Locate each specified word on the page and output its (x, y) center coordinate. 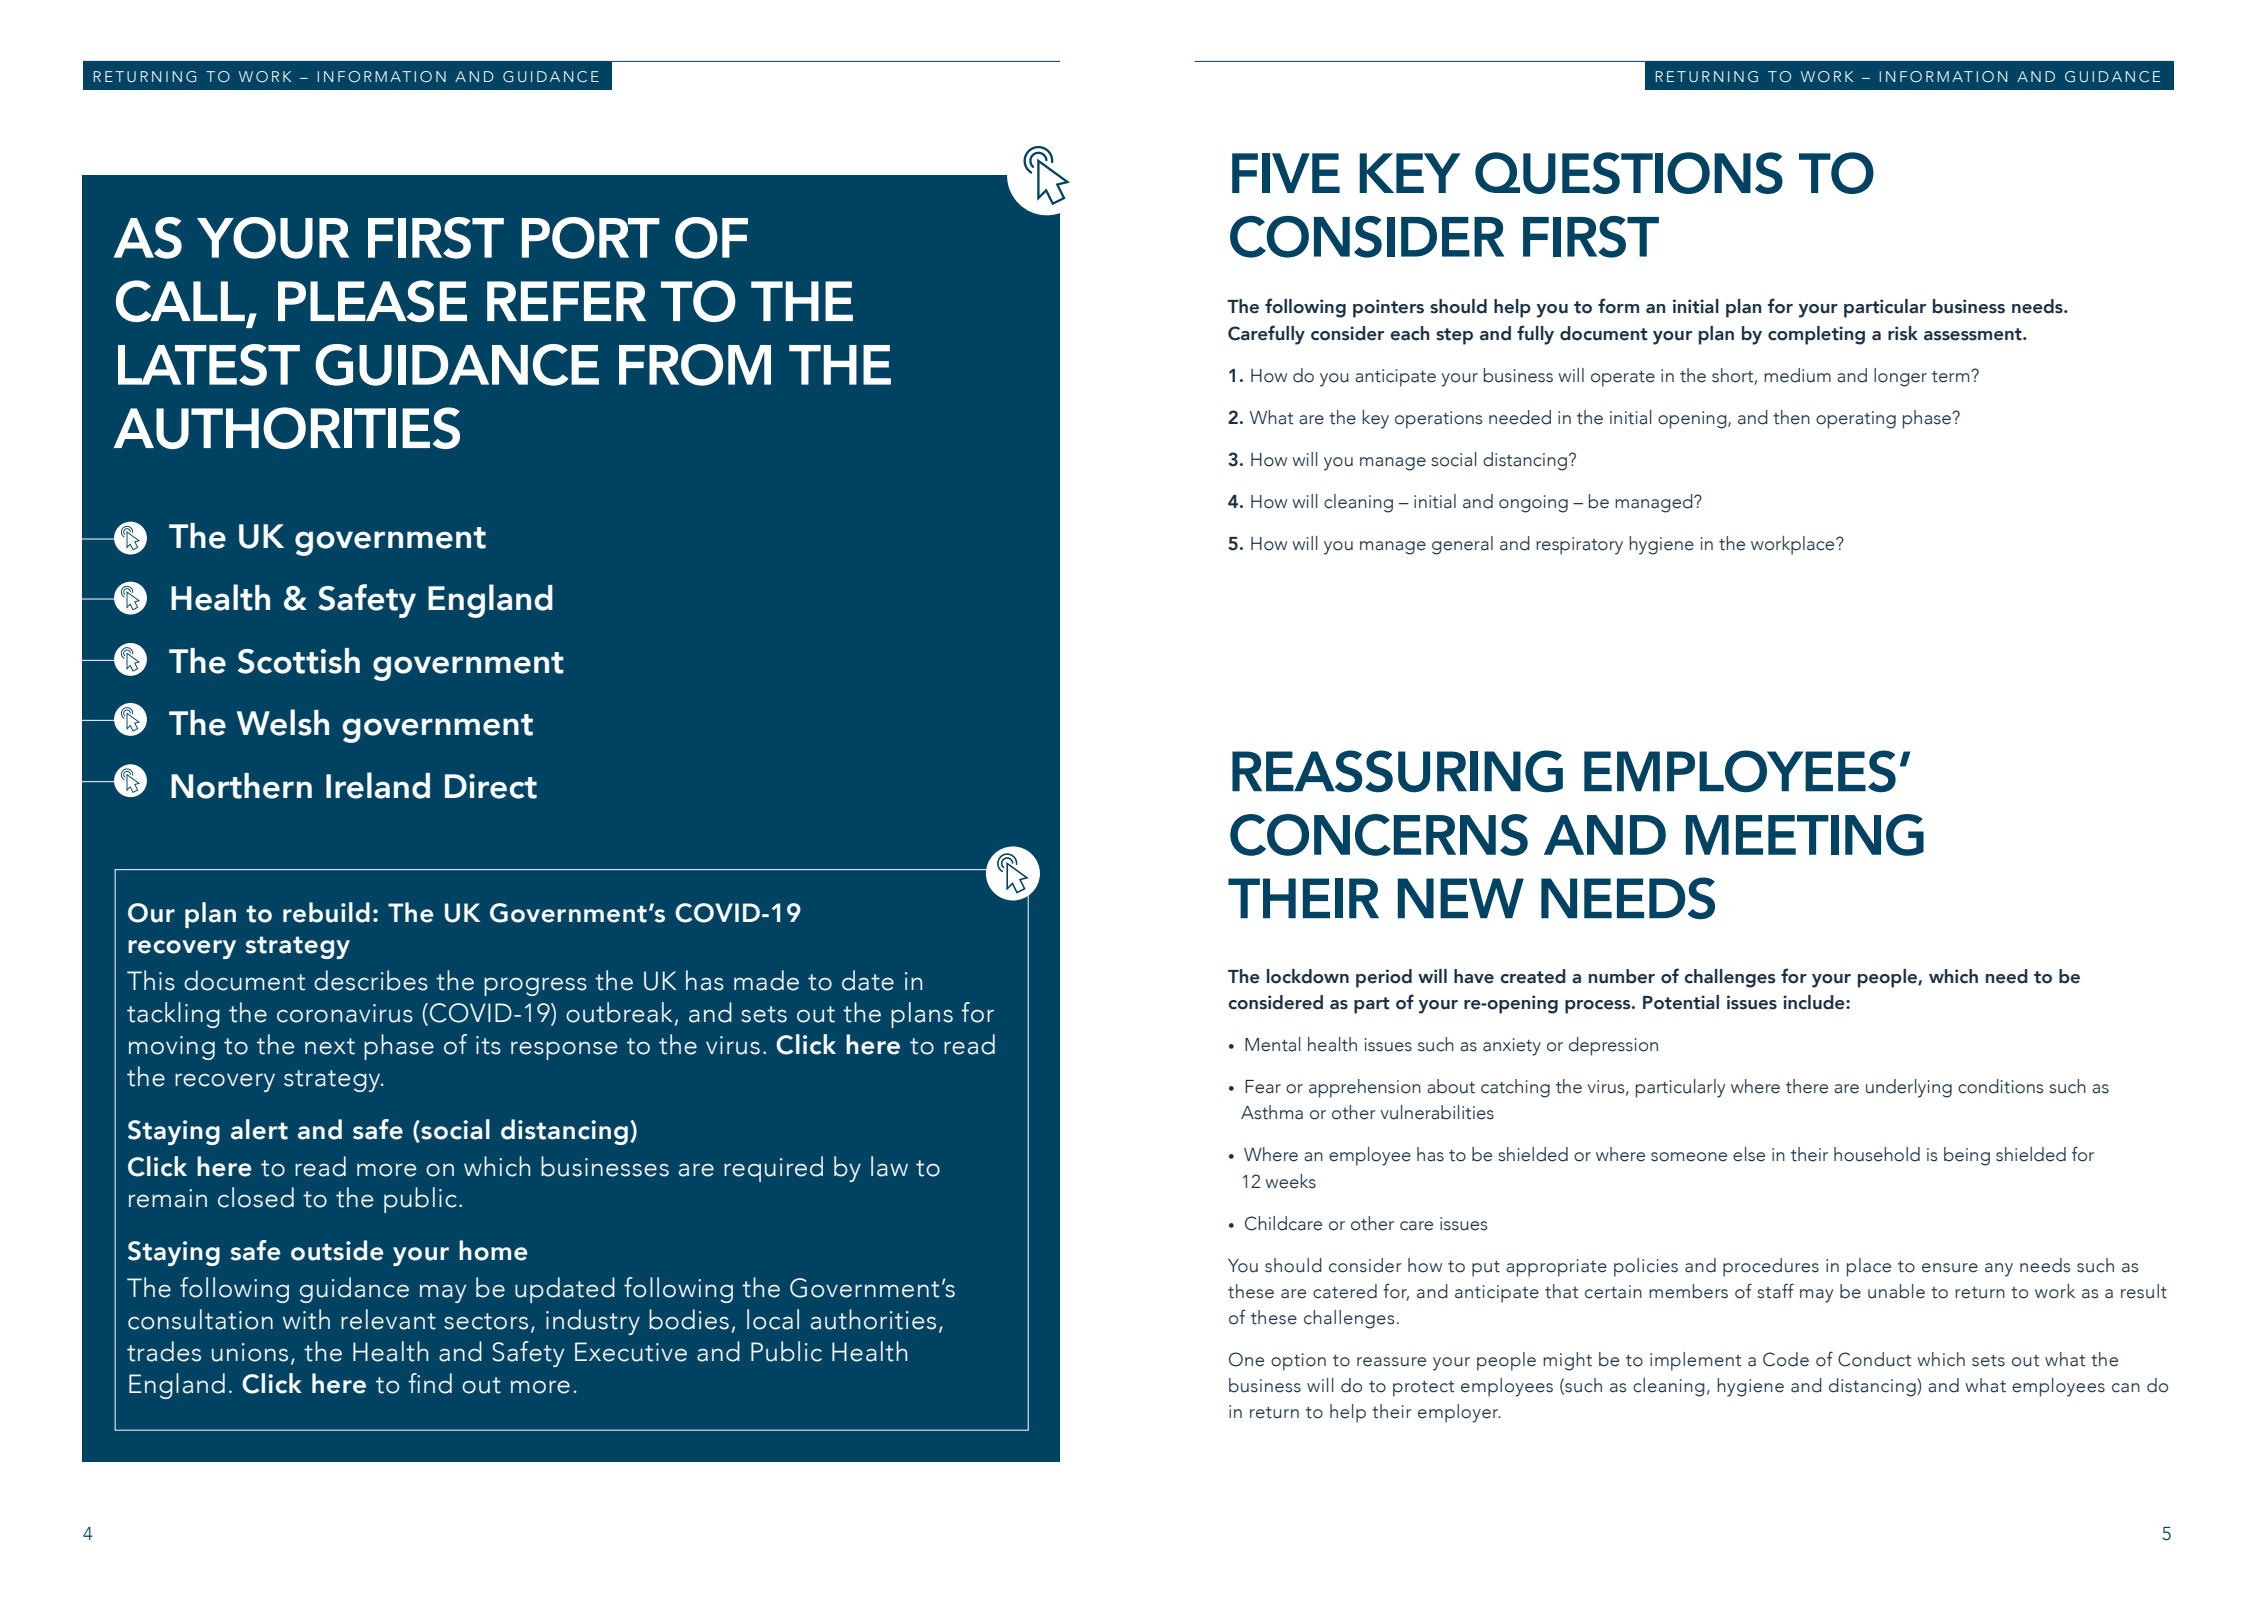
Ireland (378, 785)
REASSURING (1397, 771)
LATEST (209, 365)
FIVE (1286, 173)
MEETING (1805, 835)
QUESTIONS (1629, 173)
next (330, 1046)
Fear (1263, 1087)
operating (1856, 420)
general (1462, 545)
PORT (591, 238)
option (1298, 1362)
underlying (1909, 1088)
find (430, 1383)
